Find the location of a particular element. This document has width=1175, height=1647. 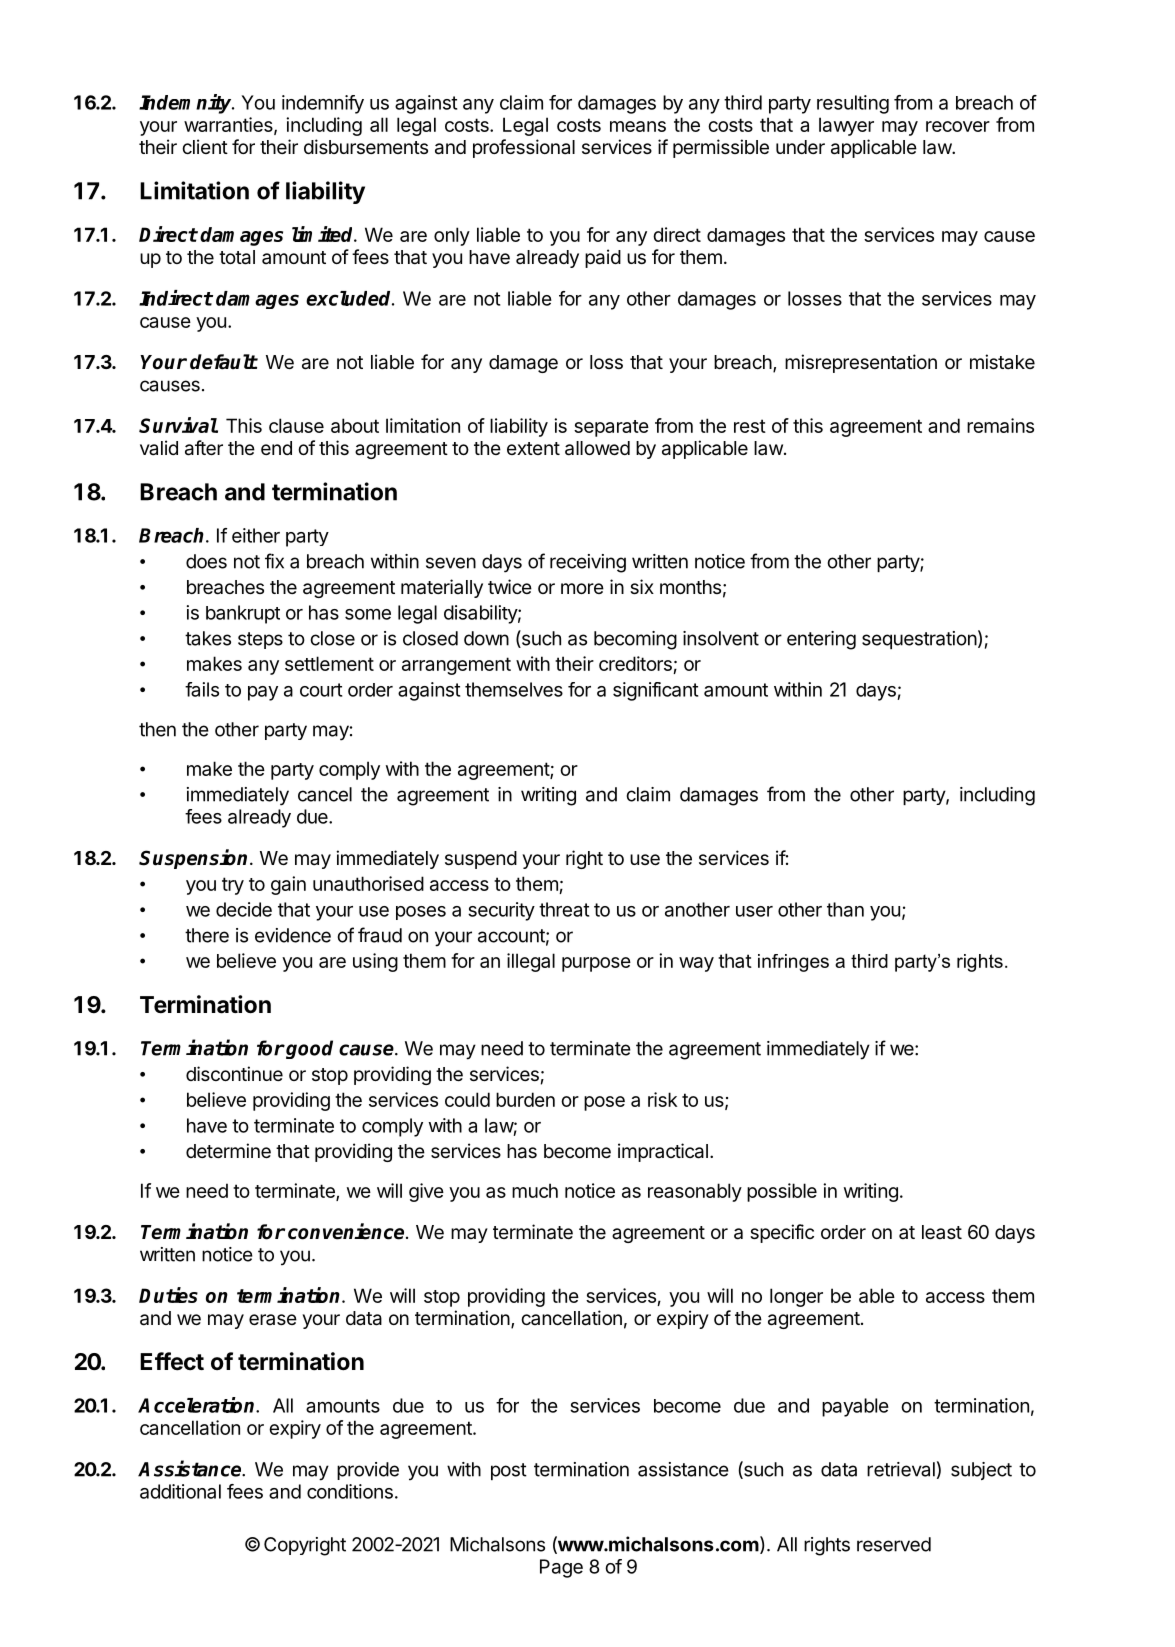

client is located at coordinates (205, 146).
